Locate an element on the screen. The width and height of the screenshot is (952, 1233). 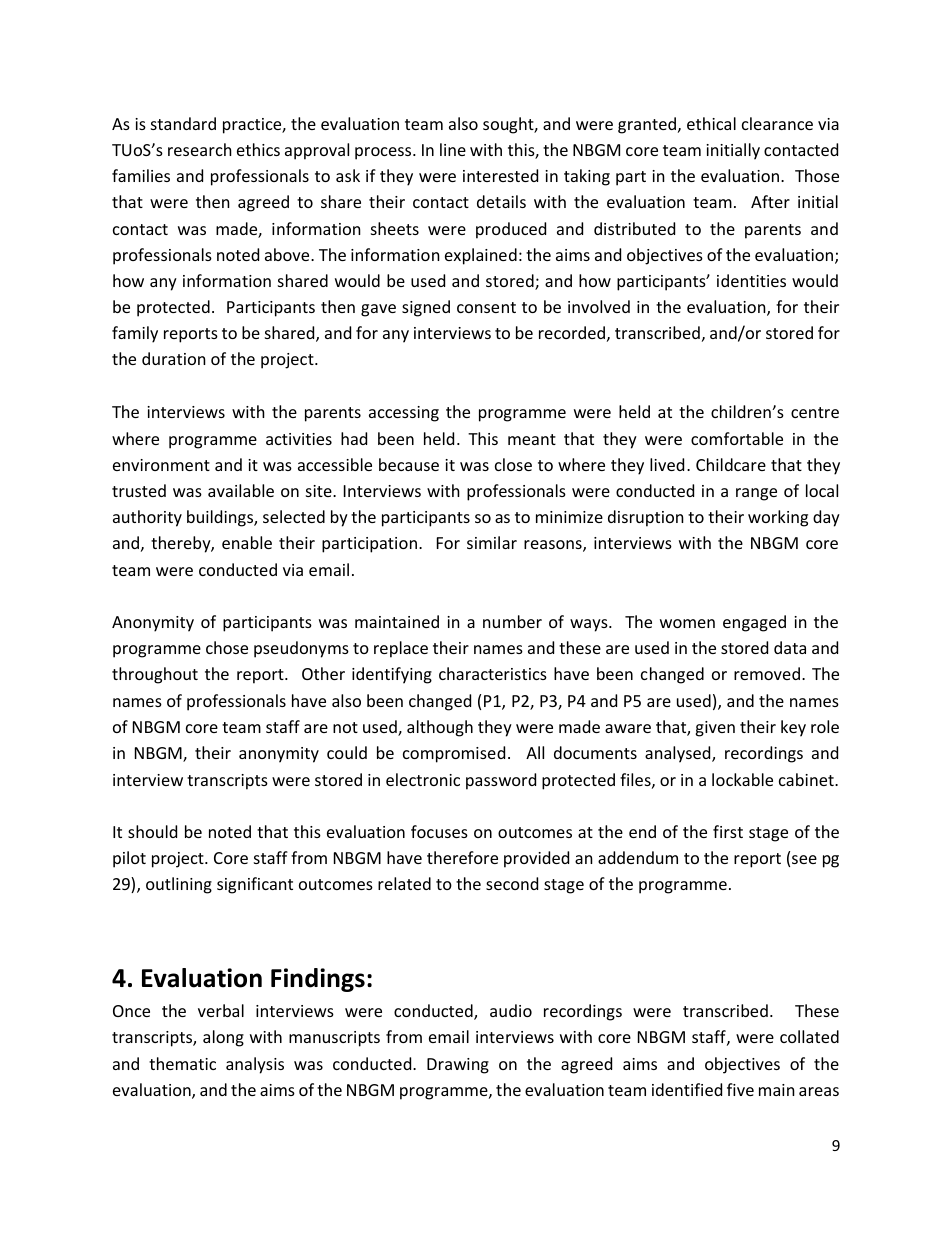
thematic is located at coordinates (182, 1063).
